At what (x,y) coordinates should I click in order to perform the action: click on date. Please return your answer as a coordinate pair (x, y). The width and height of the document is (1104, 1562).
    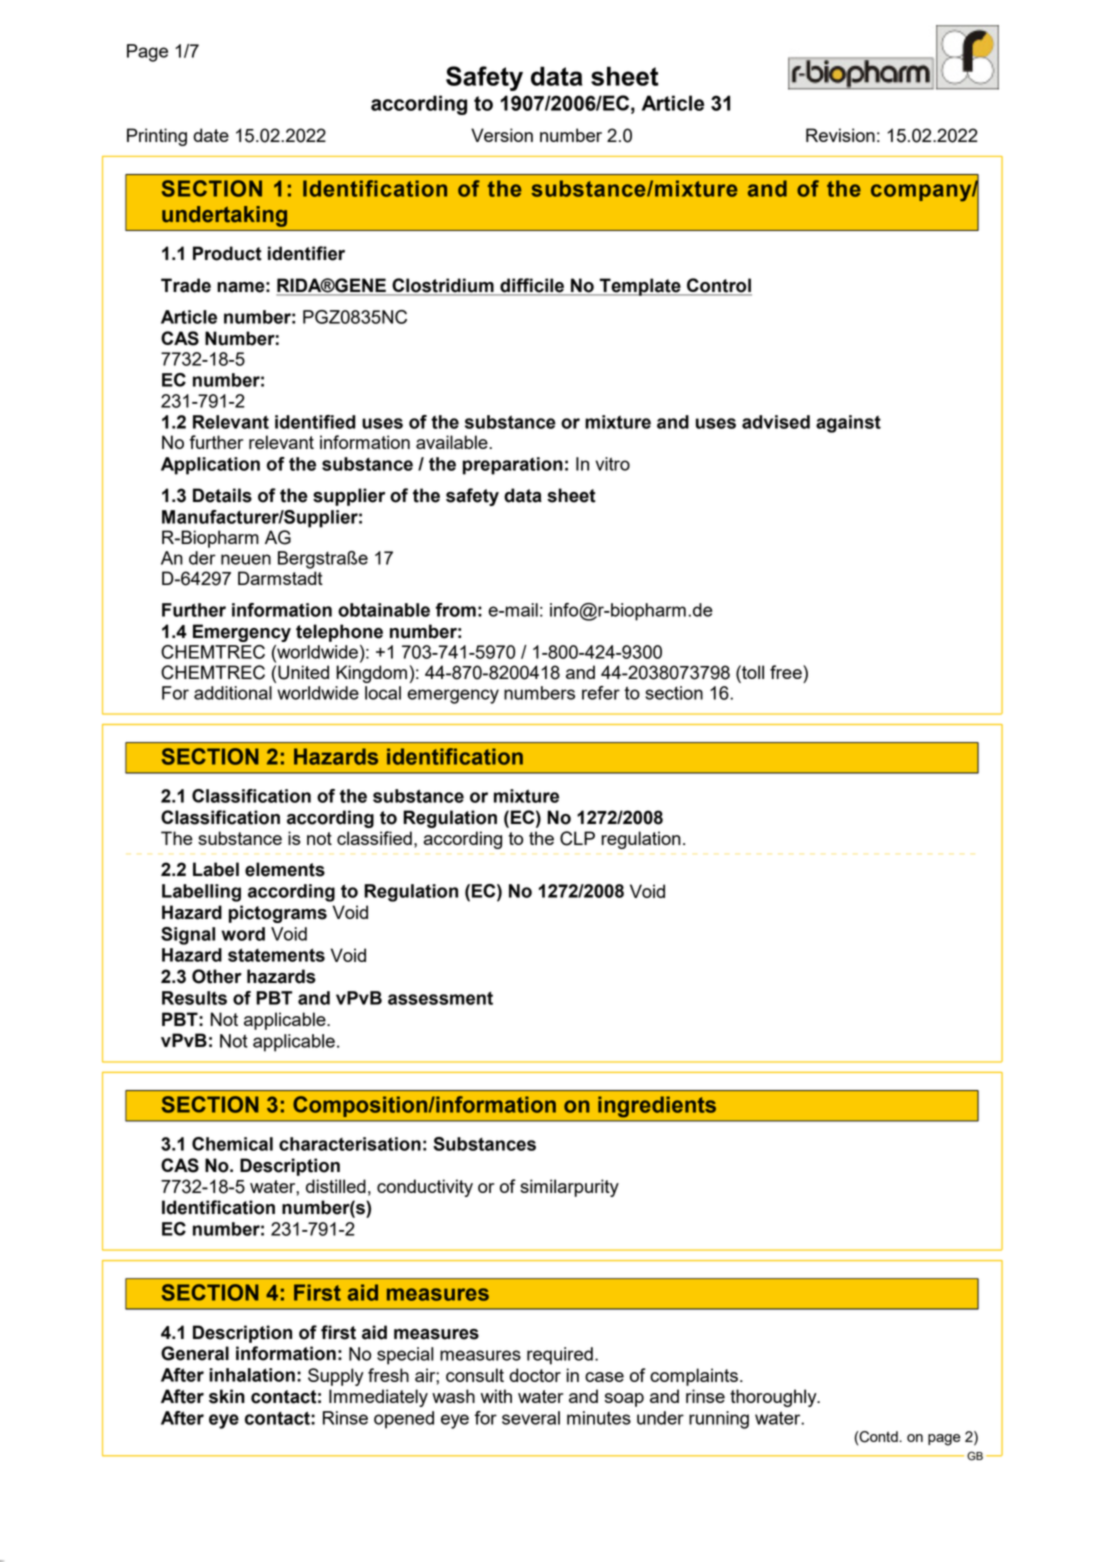
    Looking at the image, I should click on (211, 135).
